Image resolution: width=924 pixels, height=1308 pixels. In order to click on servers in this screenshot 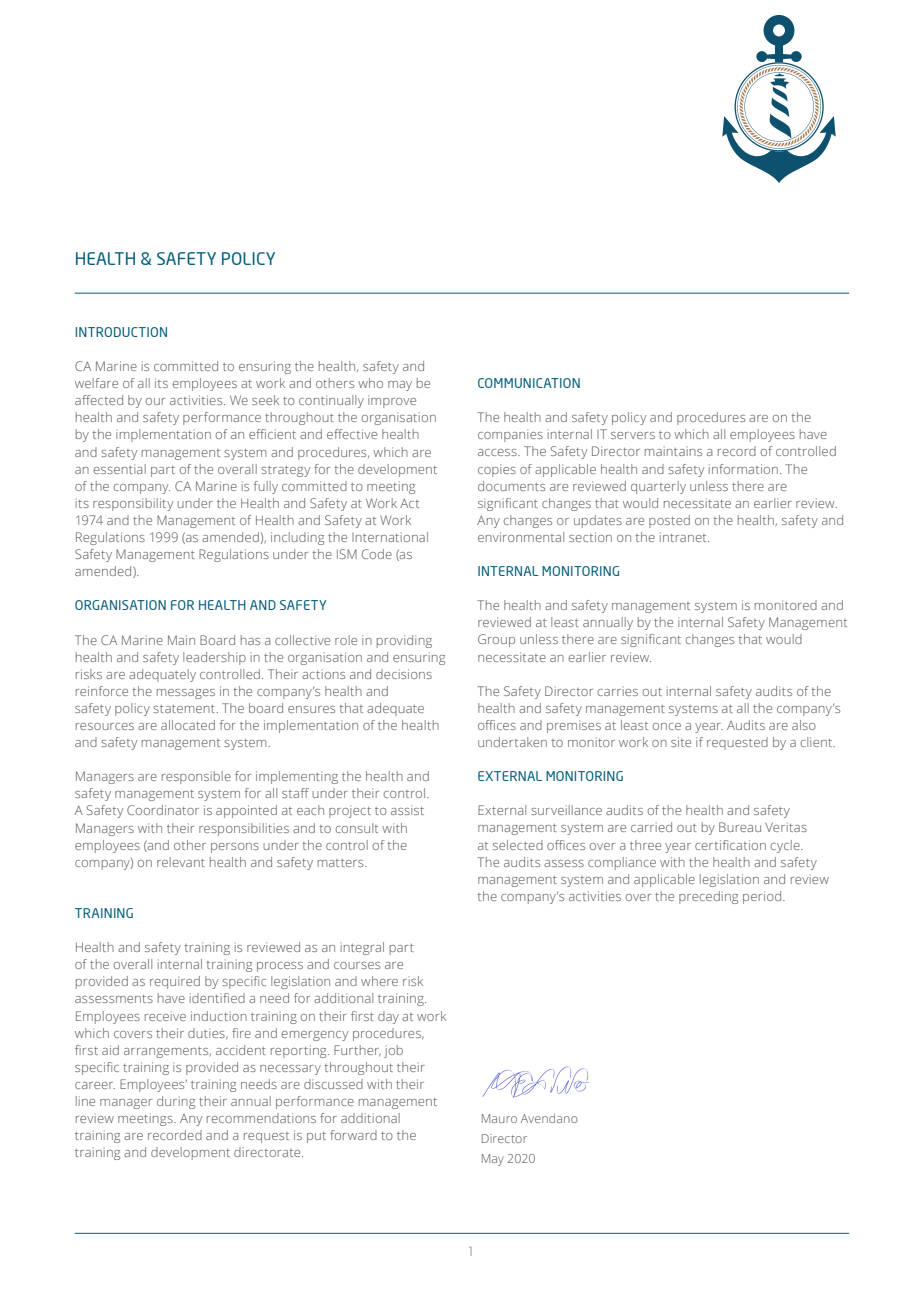, I will do `click(633, 435)`.
